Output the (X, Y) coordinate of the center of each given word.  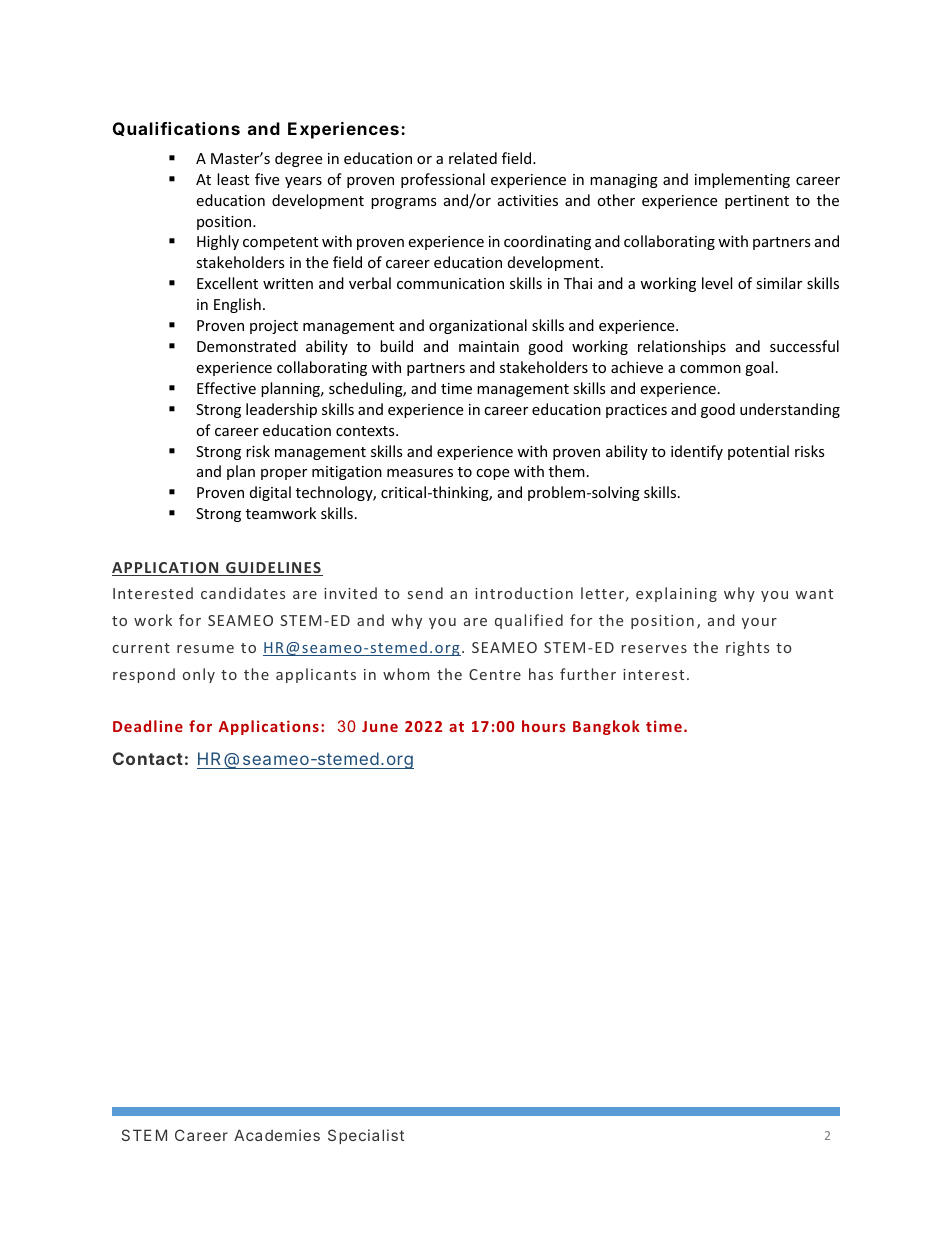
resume (205, 649)
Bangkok (606, 727)
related (473, 158)
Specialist (366, 1136)
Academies (277, 1135)
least (233, 179)
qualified (529, 621)
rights (747, 648)
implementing (742, 180)
